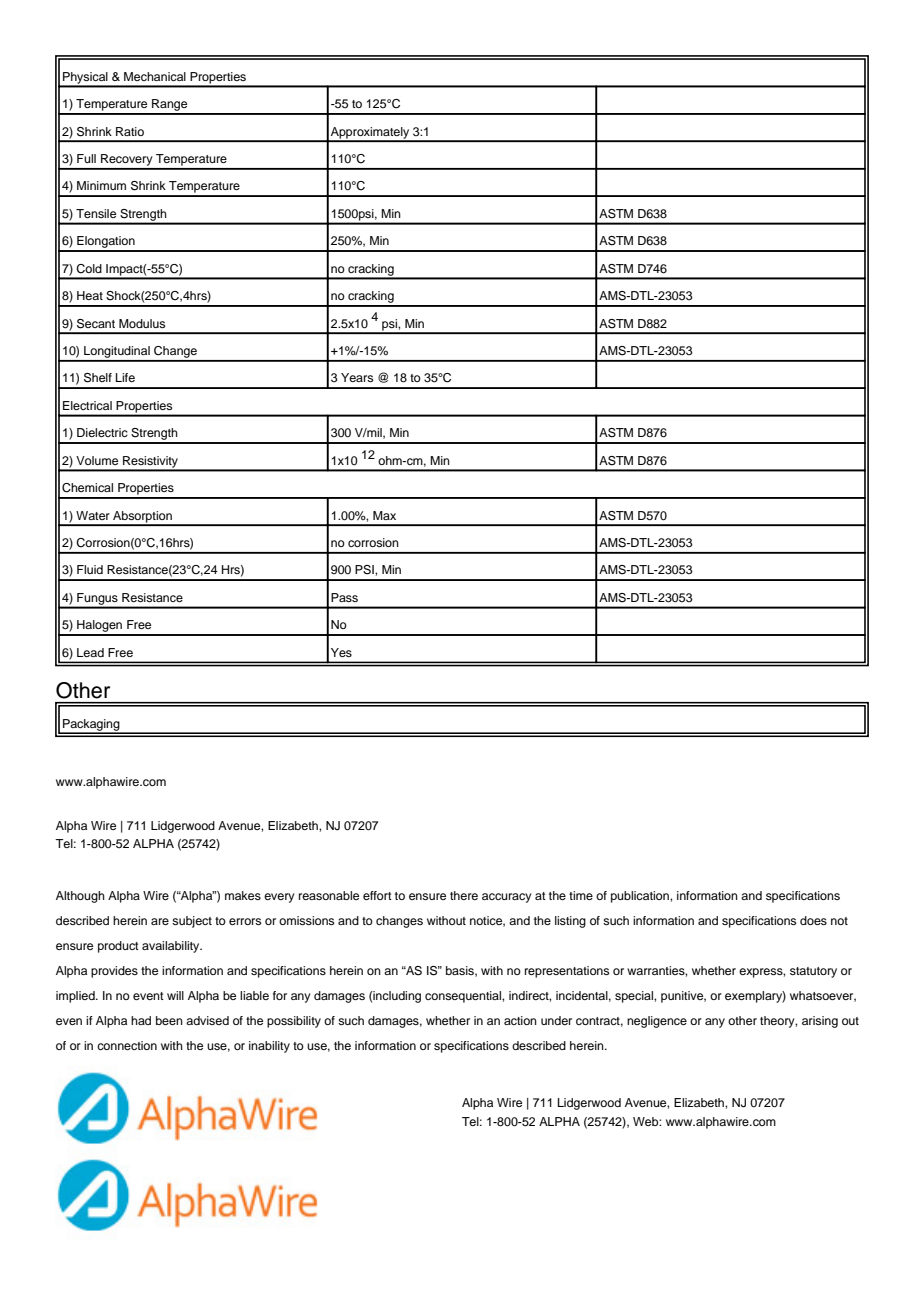 The height and width of the page is (1308, 924). Describe the element at coordinates (90, 652) in the page. I see `Lead` at that location.
